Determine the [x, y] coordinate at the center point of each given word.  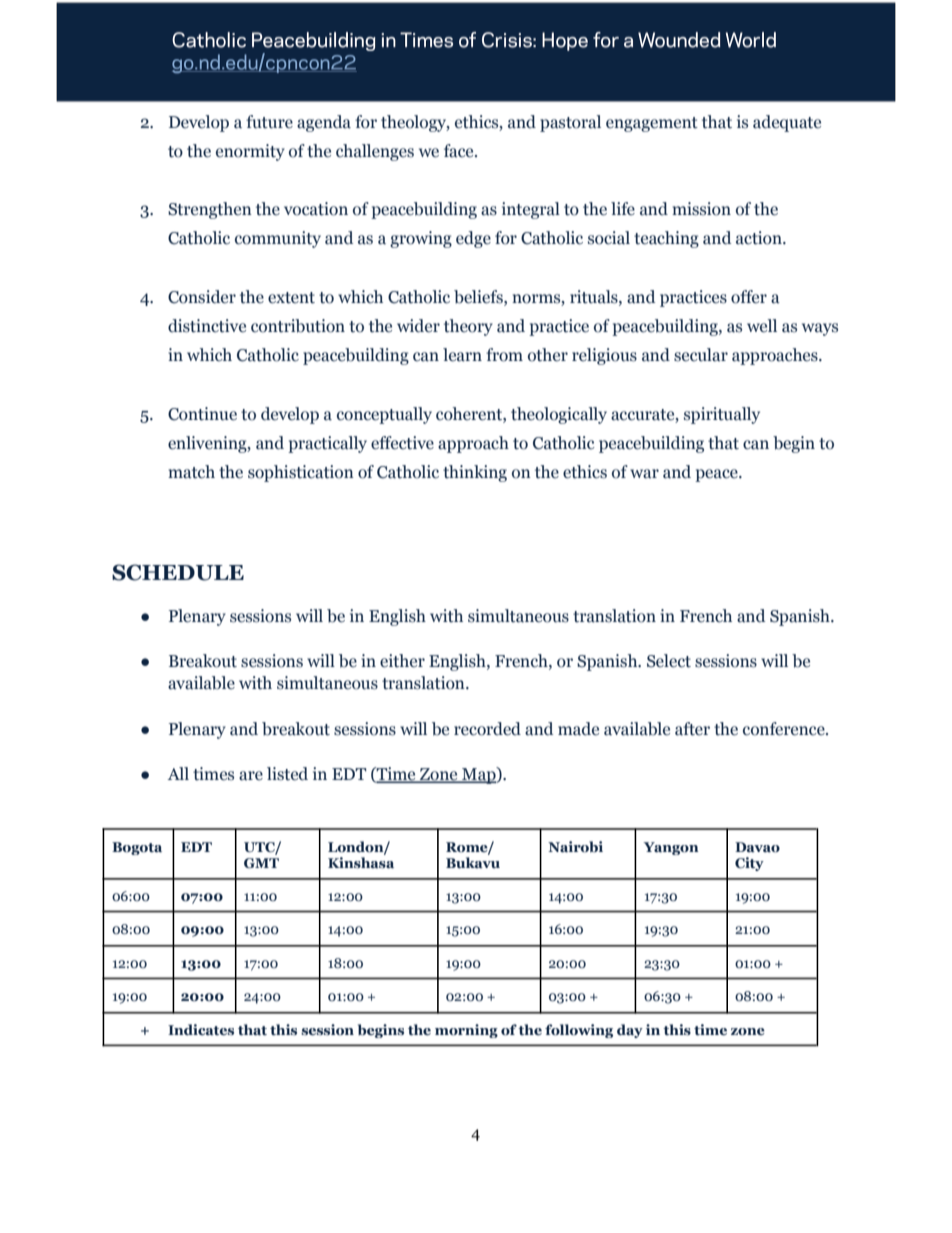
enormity [250, 152]
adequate [787, 123]
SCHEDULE [178, 572]
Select [669, 661]
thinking [475, 473]
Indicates [201, 1030]
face [460, 151]
